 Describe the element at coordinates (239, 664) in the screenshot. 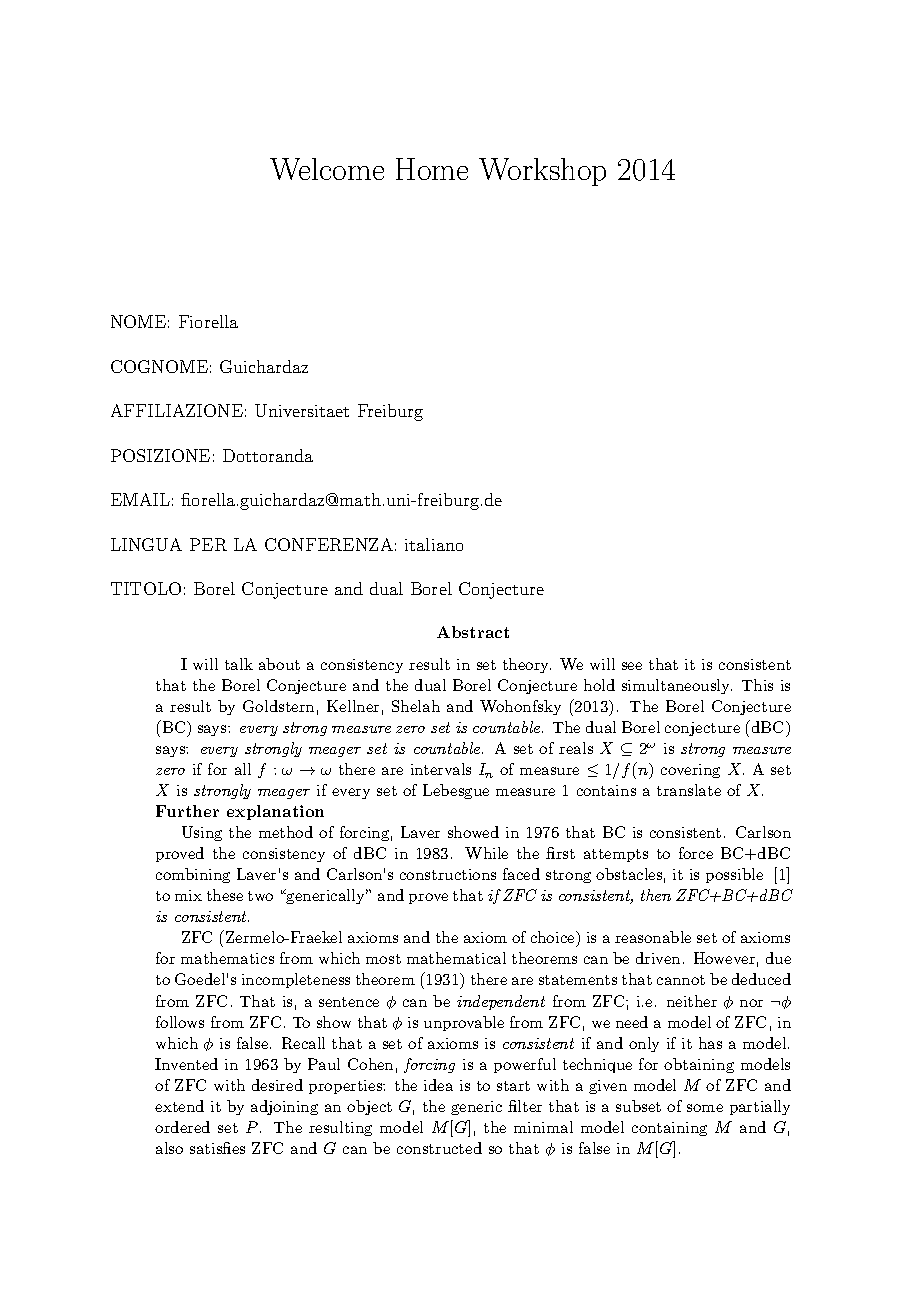

I see `talk` at that location.
